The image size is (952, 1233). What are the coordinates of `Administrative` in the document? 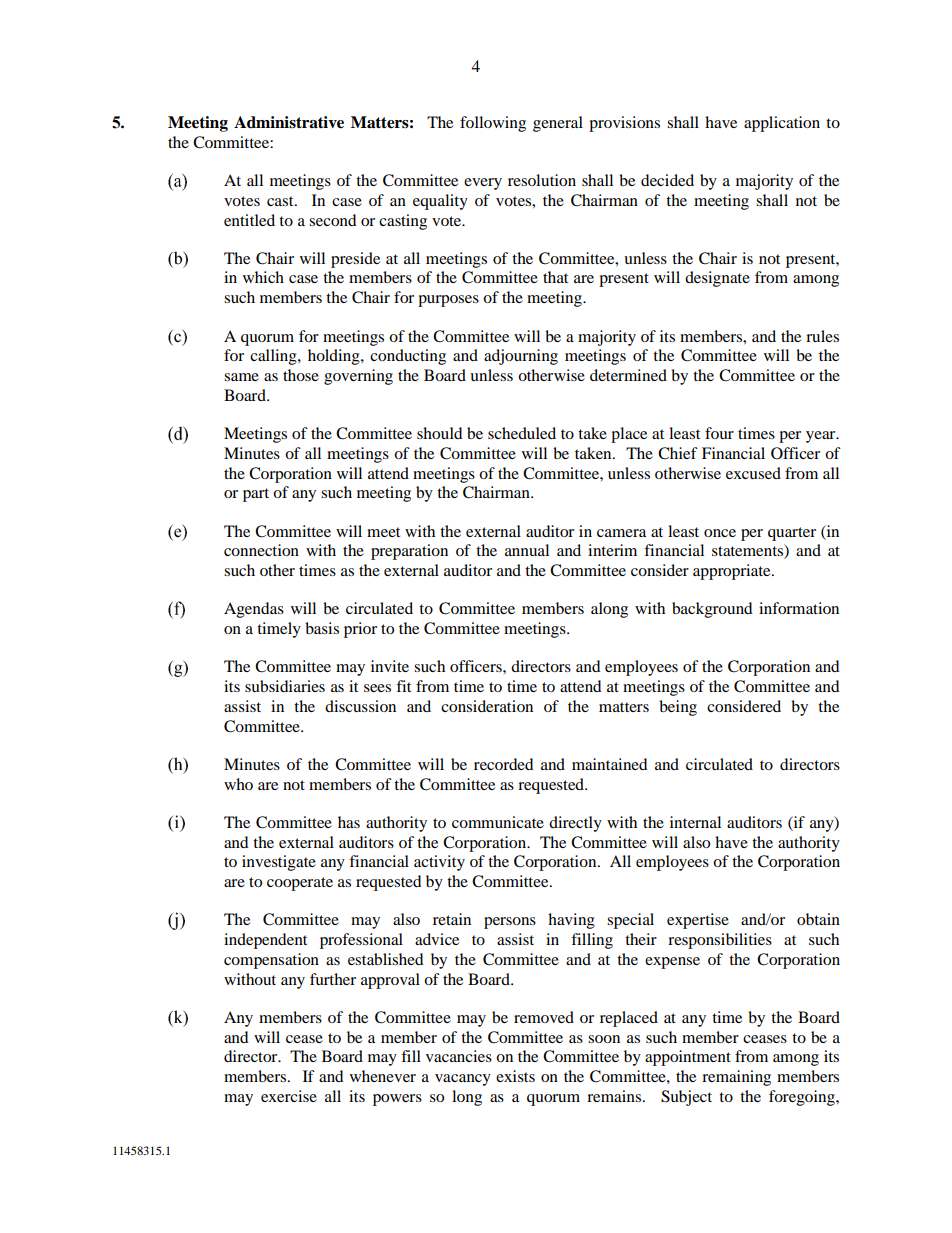 It's located at (289, 122).
